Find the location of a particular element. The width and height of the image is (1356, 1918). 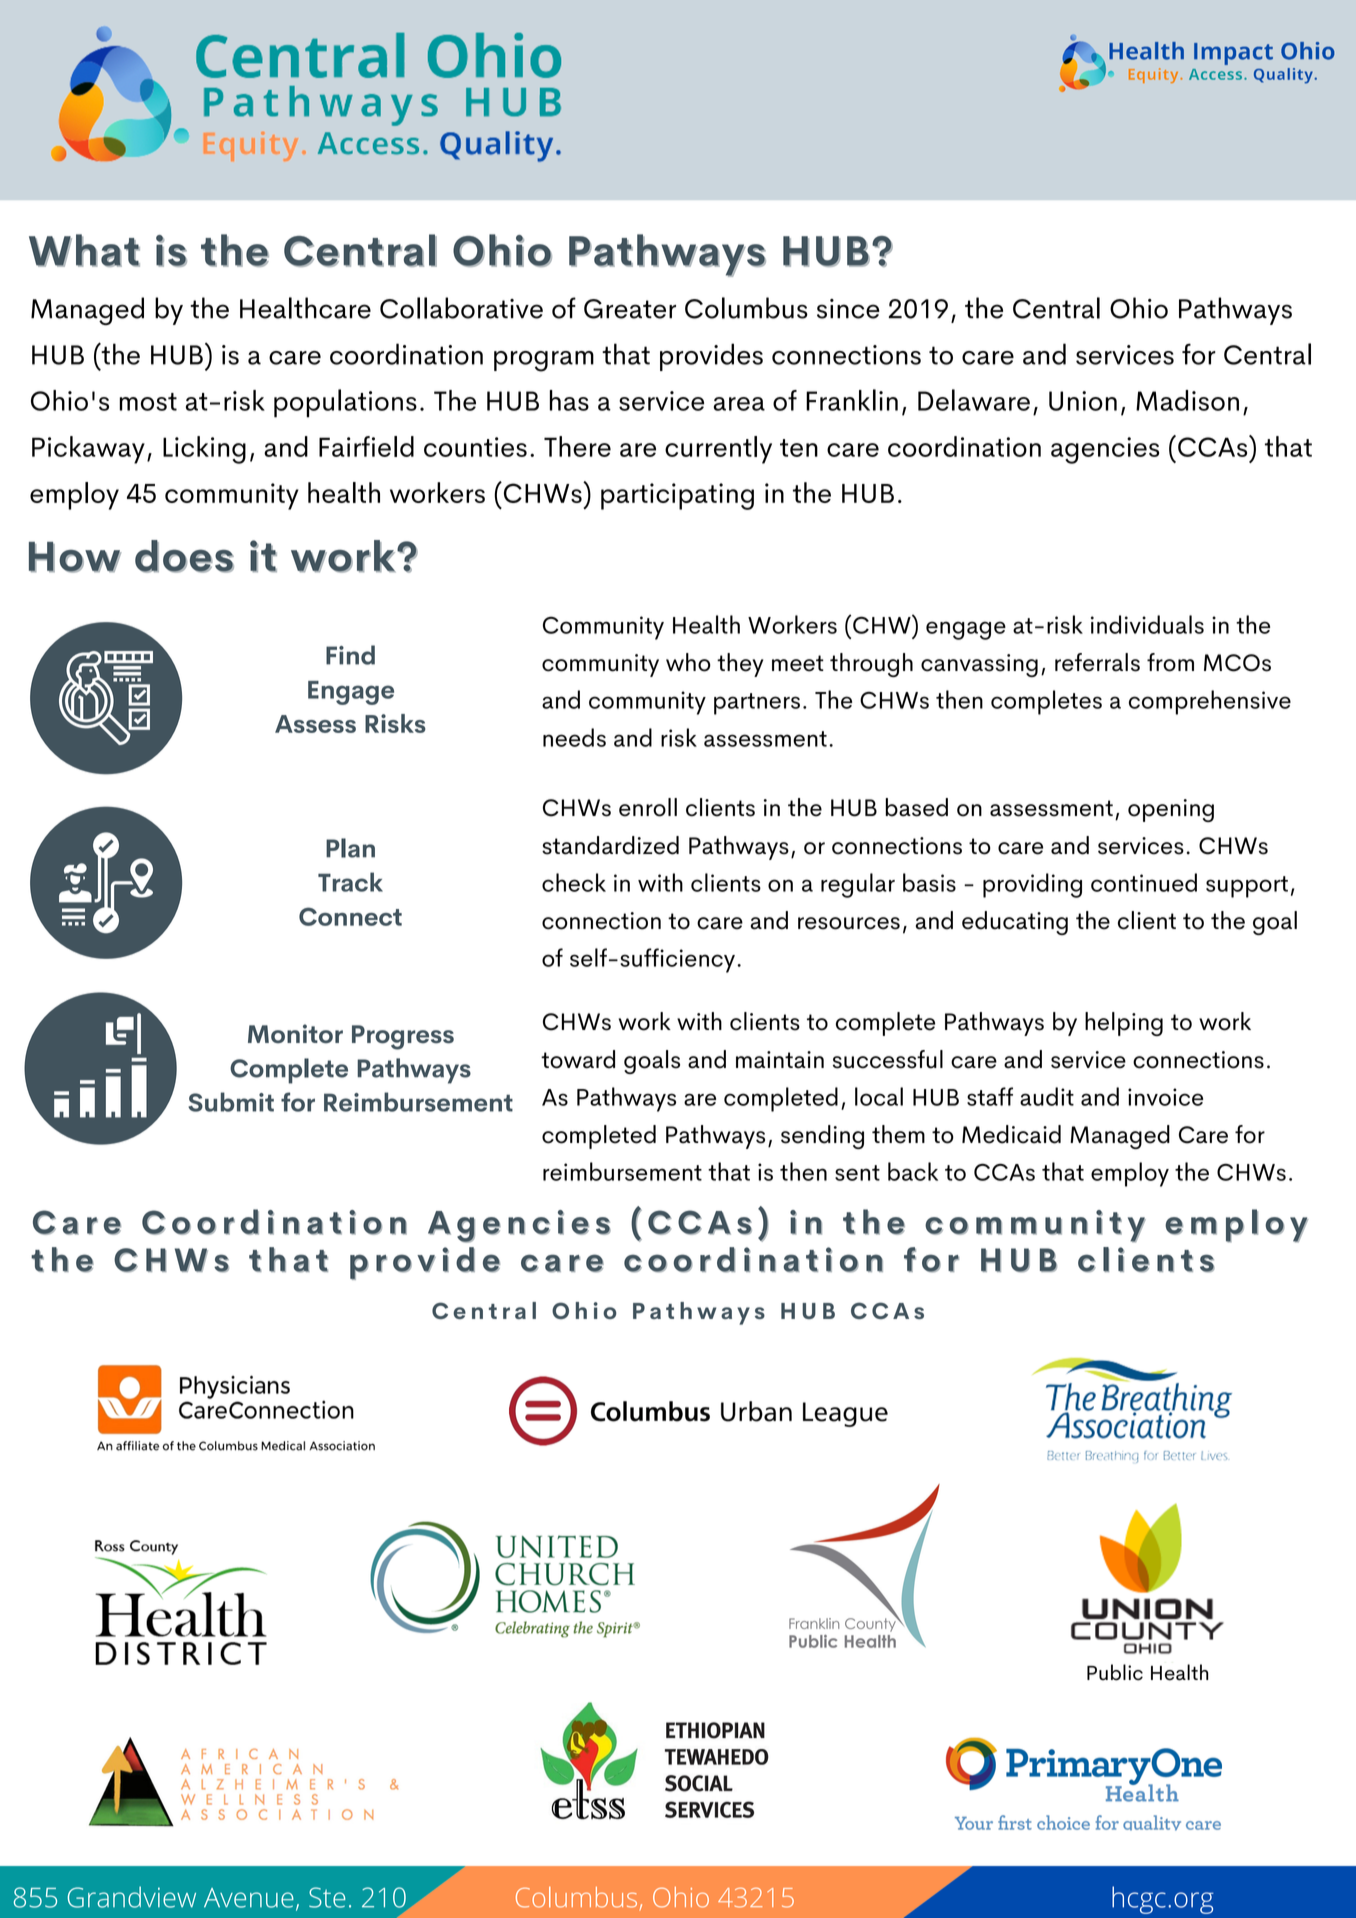

Union is located at coordinates (1083, 401).
